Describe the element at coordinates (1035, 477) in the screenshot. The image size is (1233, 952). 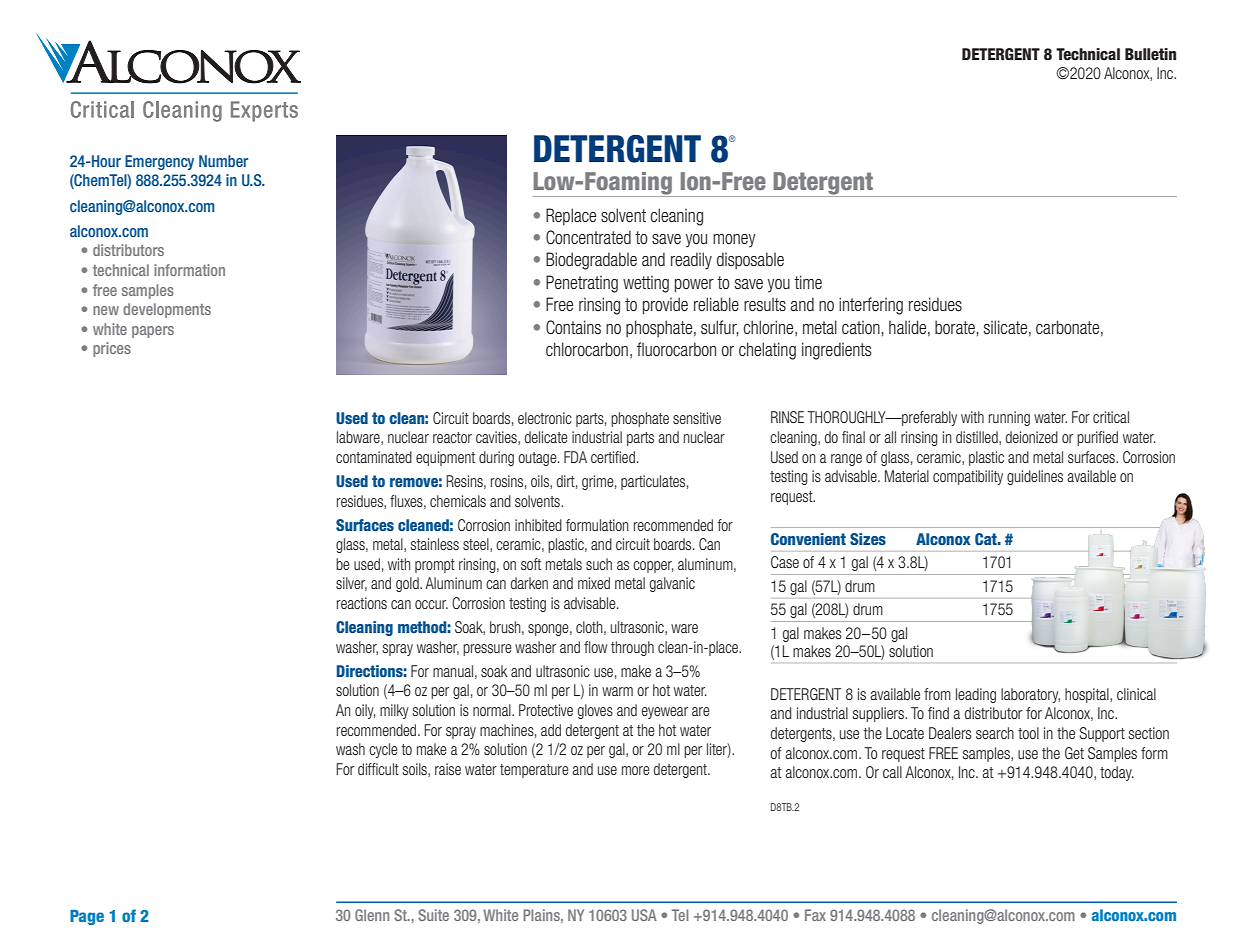
I see `guidelines` at that location.
